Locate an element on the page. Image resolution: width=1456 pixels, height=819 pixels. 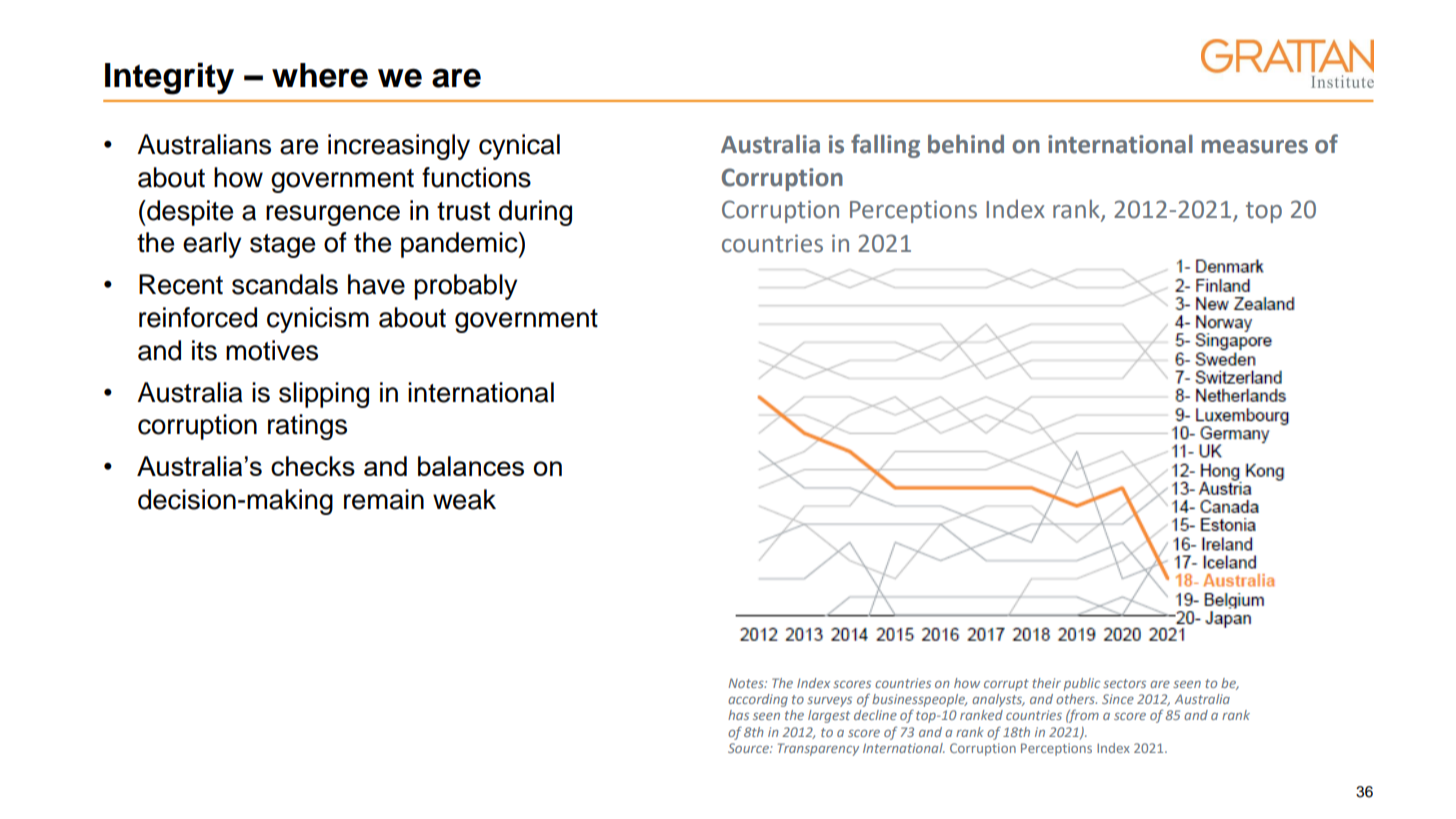
balances is located at coordinates (471, 466).
